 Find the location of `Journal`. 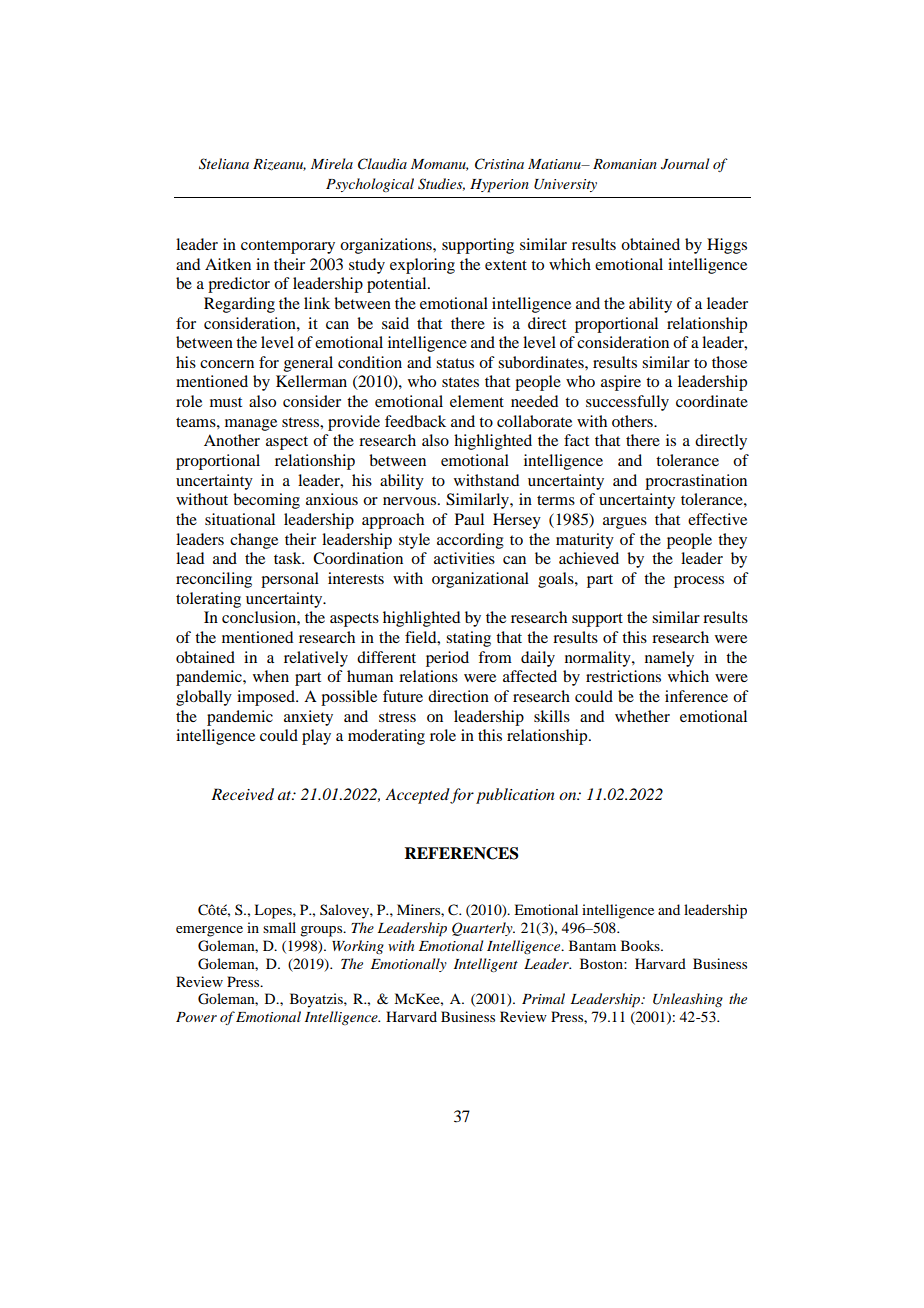

Journal is located at coordinates (685, 164).
